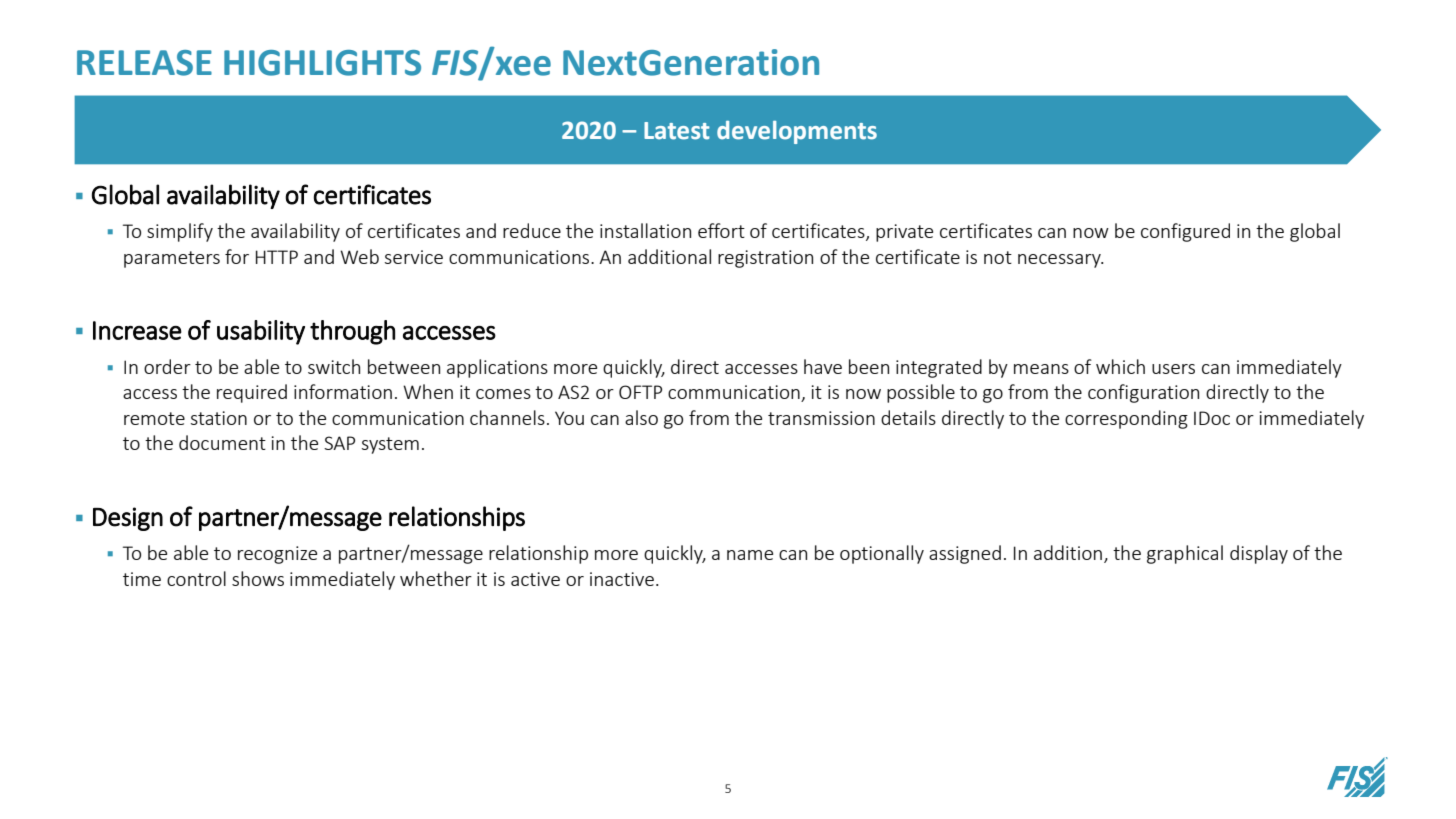 This screenshot has width=1456, height=819. What do you see at coordinates (721, 230) in the screenshot?
I see `effort` at bounding box center [721, 230].
